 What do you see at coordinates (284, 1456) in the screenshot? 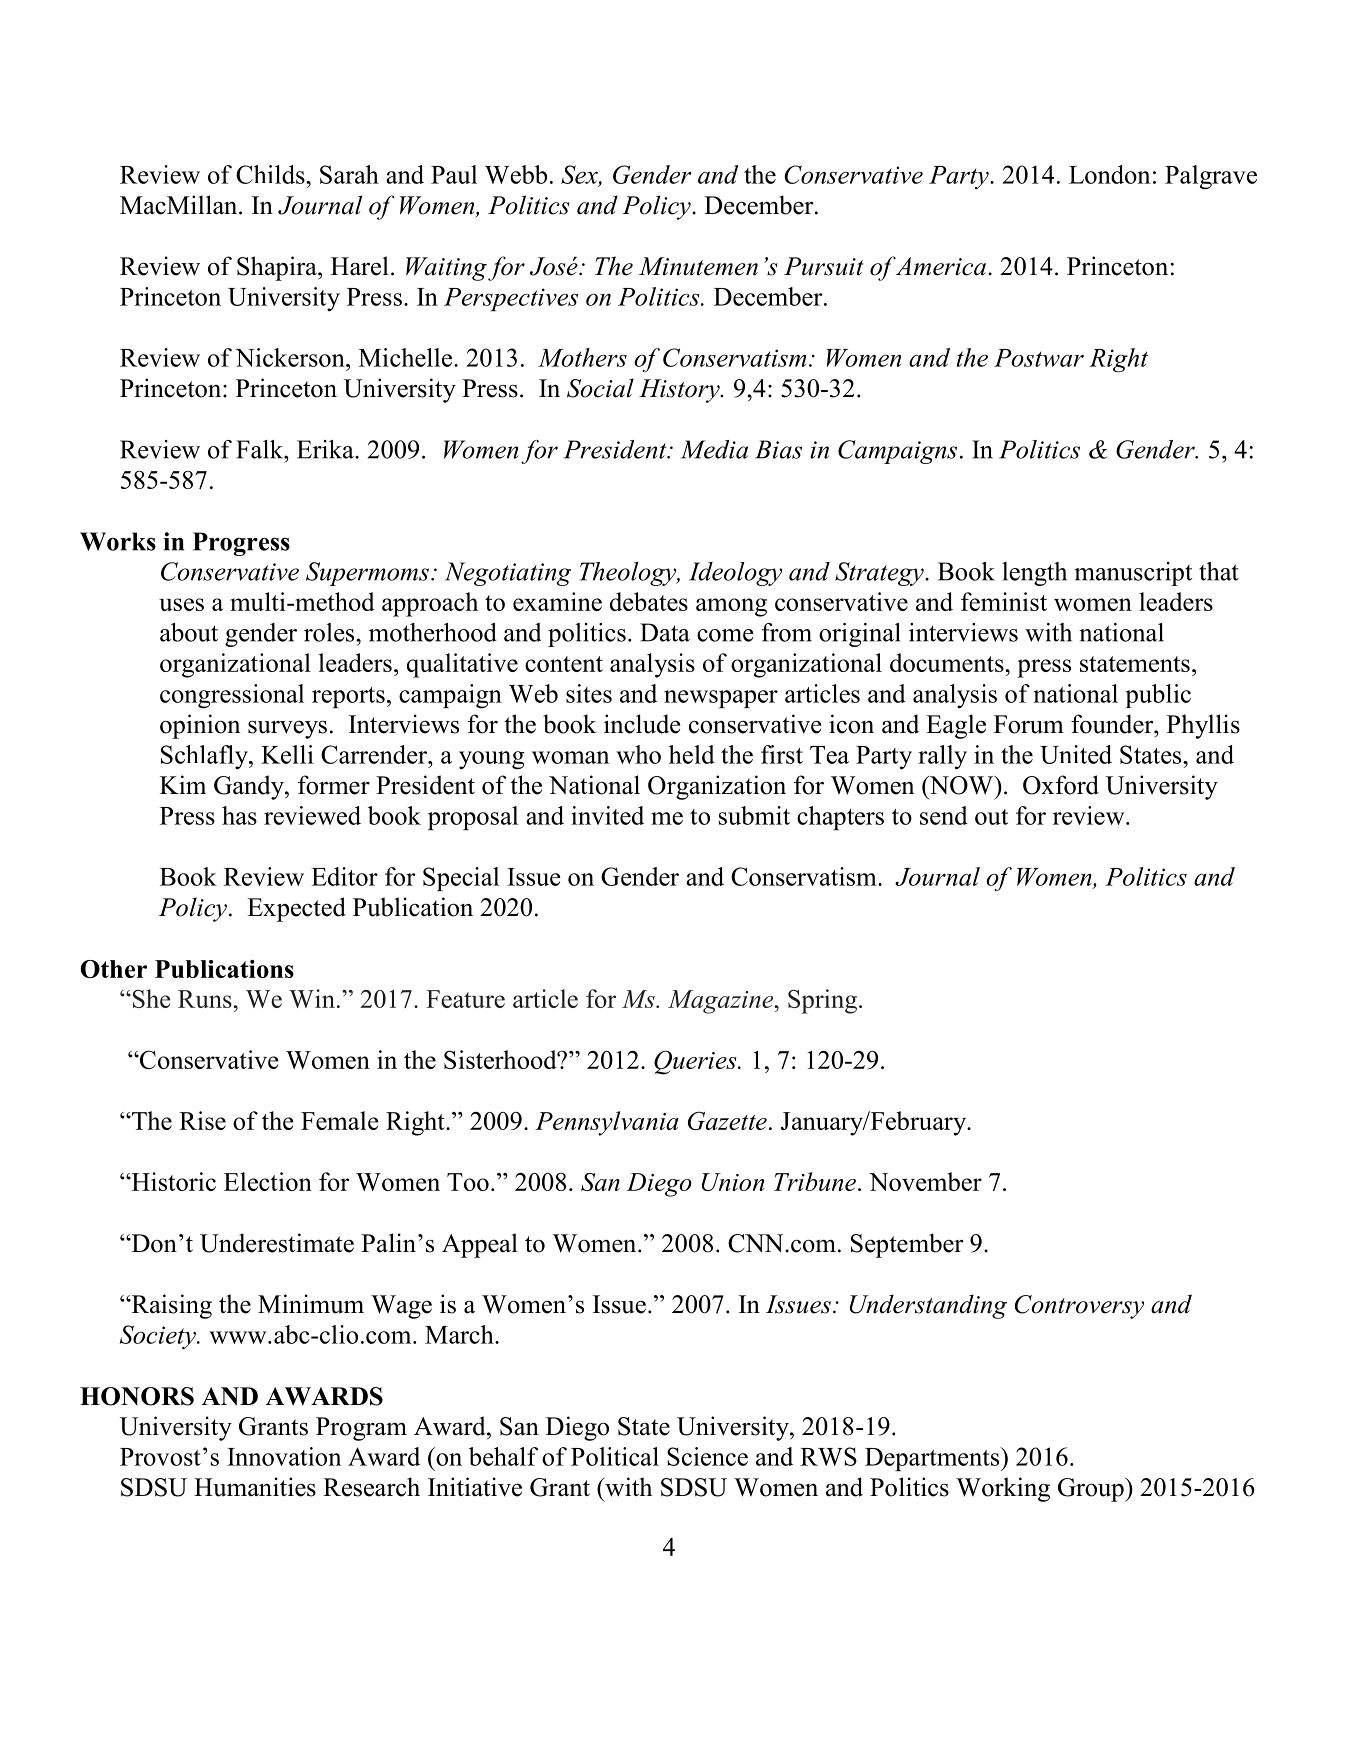
I see `Innovation` at bounding box center [284, 1456].
